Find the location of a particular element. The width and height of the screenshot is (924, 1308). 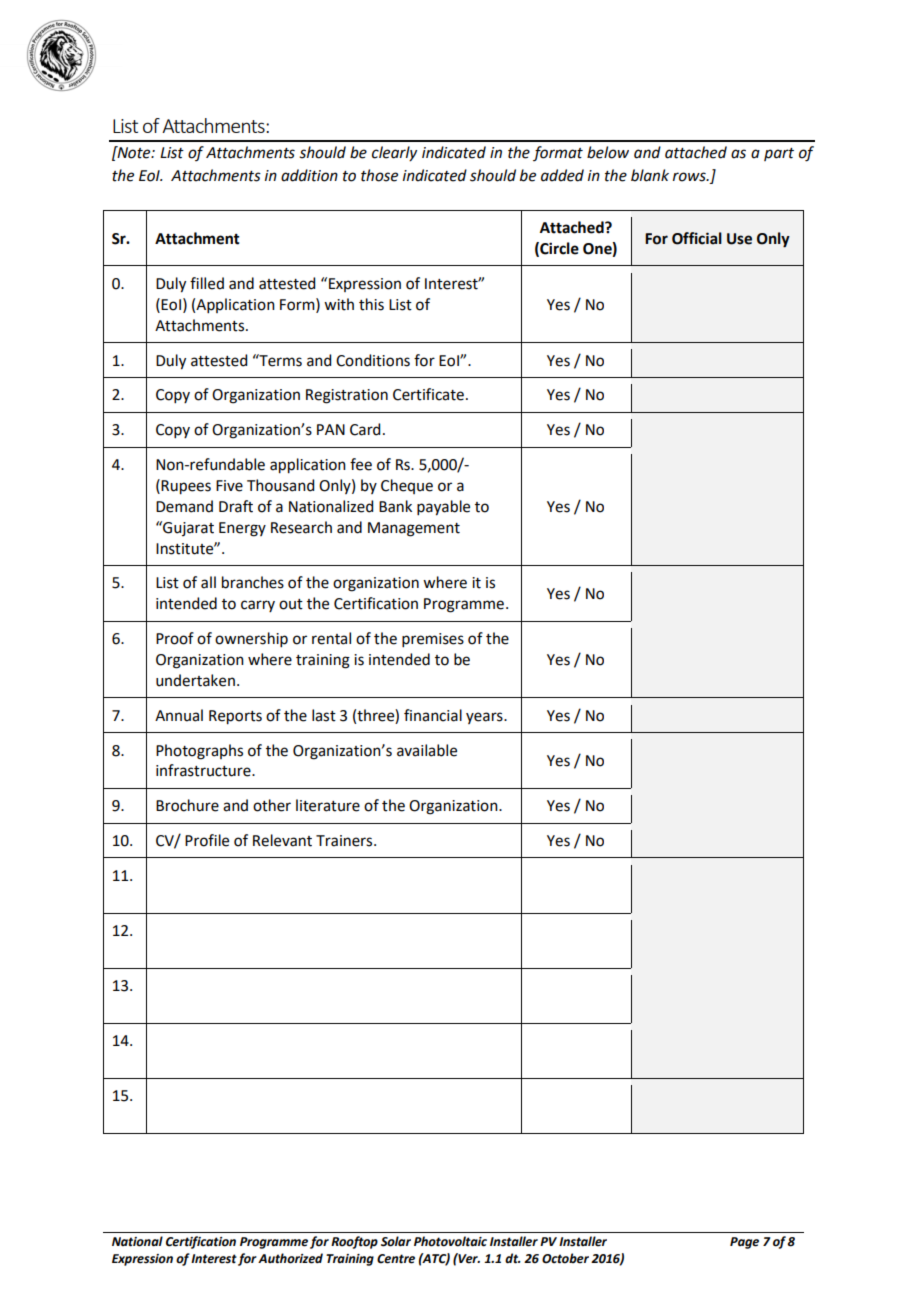

addition is located at coordinates (309, 175).
